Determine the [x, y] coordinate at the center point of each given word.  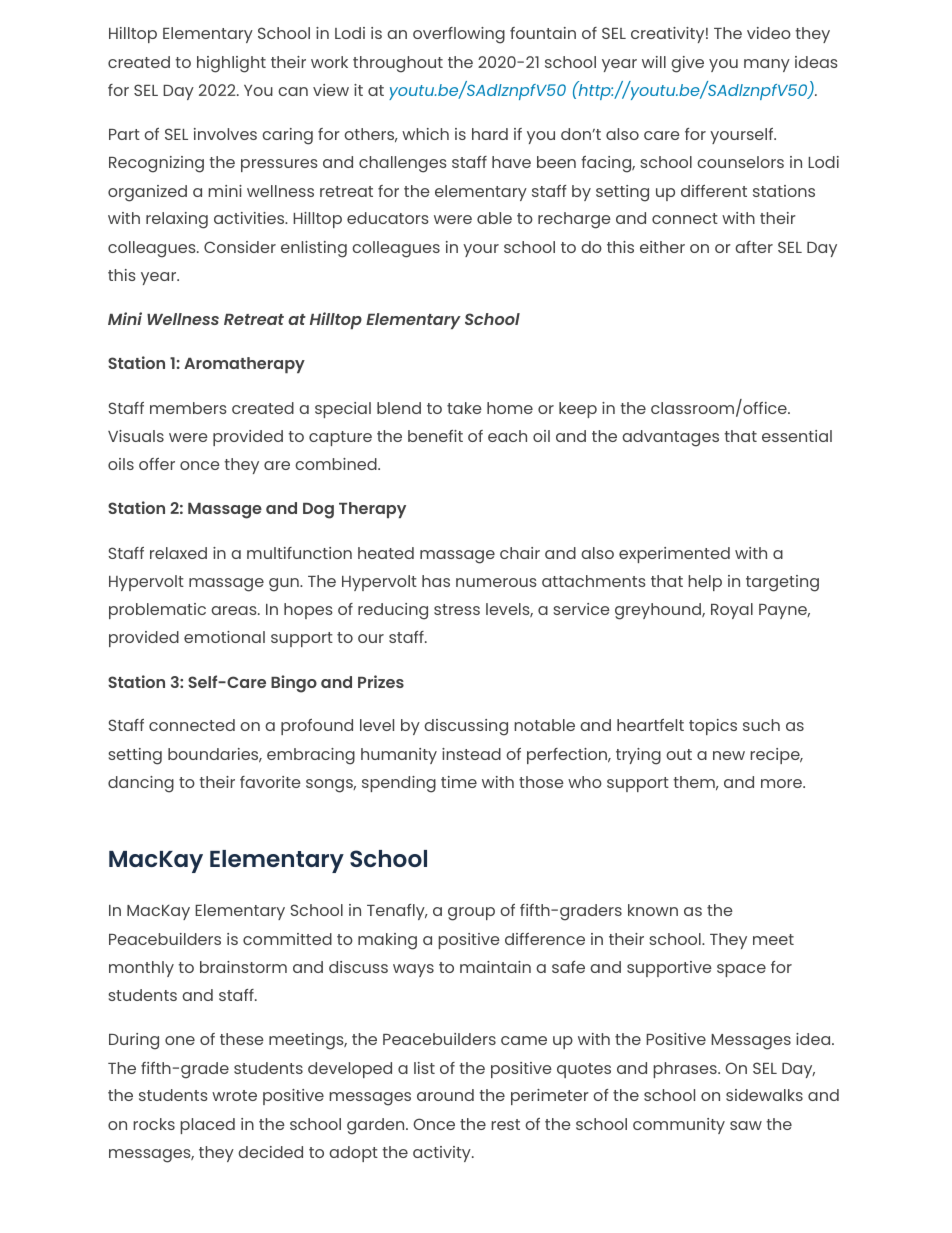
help [705, 583]
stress [457, 609]
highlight [231, 64]
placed [207, 1126]
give [687, 64]
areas [235, 610]
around [445, 1095]
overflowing [459, 35]
